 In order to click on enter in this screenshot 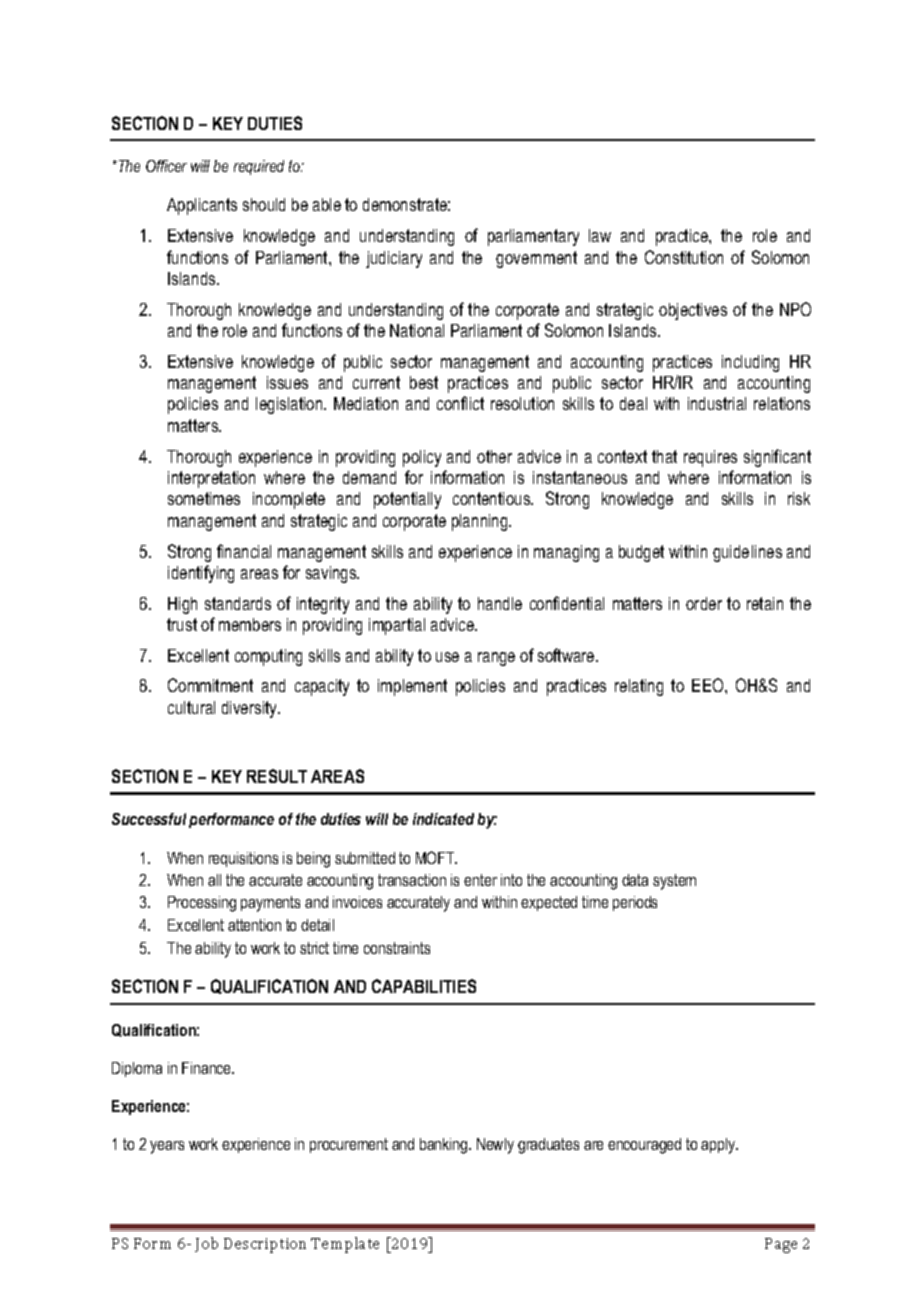, I will do `click(480, 880)`.
